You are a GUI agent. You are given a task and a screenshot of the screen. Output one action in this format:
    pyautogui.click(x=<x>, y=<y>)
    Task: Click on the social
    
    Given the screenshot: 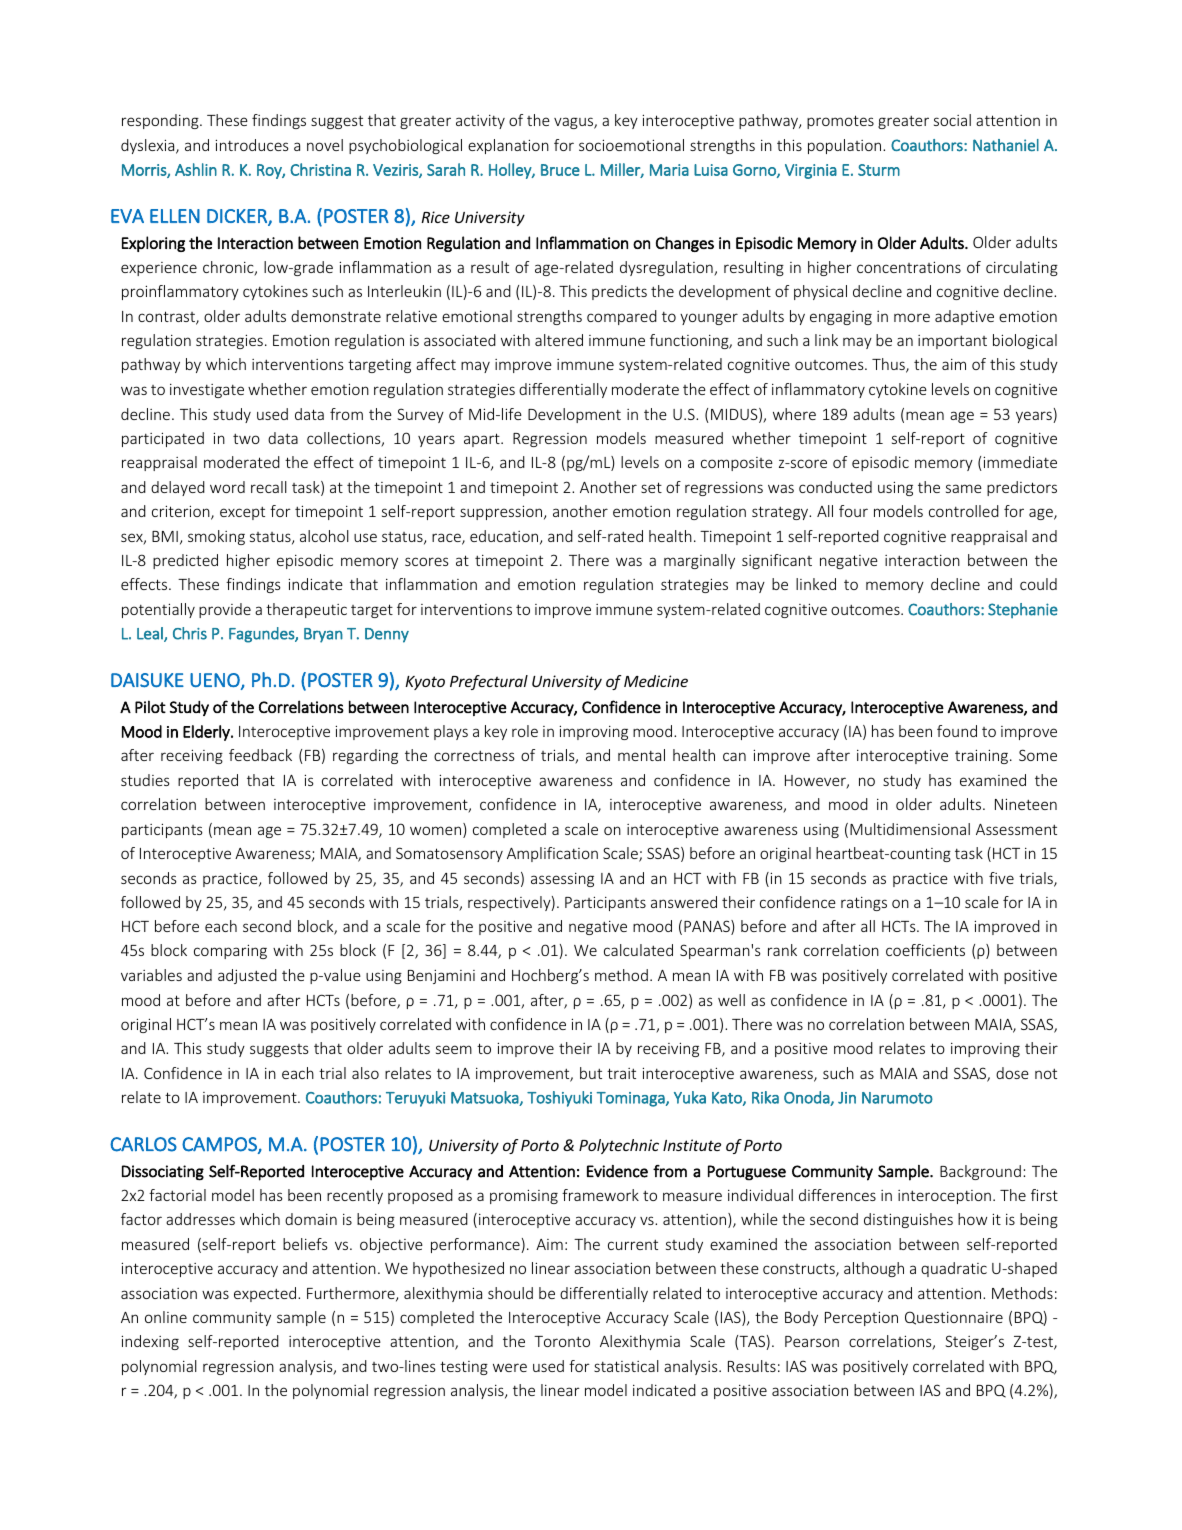 What is the action you would take?
    pyautogui.click(x=952, y=120)
